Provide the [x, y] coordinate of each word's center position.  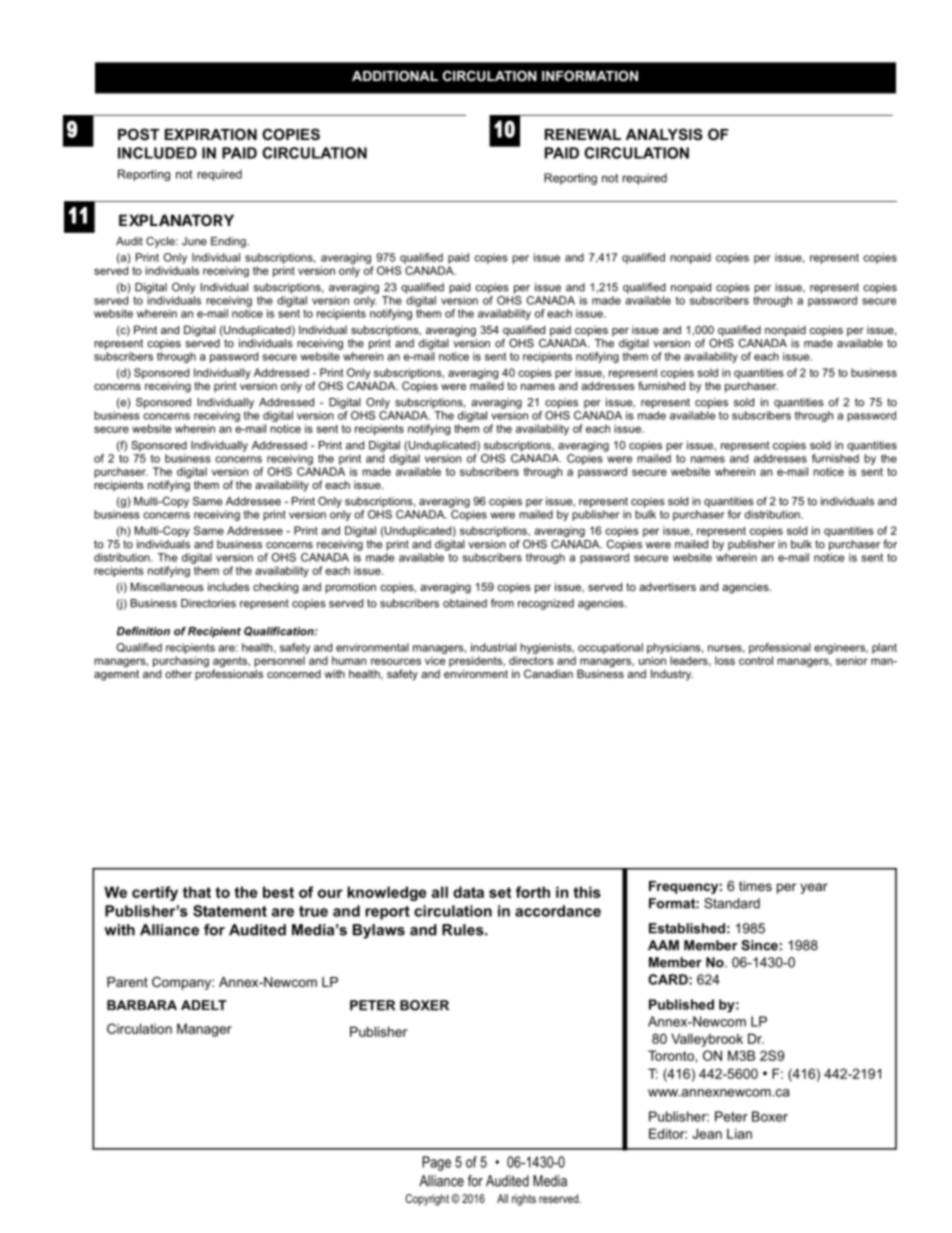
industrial [493, 647]
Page [436, 1163]
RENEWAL [583, 134]
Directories [208, 603]
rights [524, 1200]
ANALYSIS [664, 134]
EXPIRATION [211, 134]
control [756, 660]
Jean [707, 1133]
